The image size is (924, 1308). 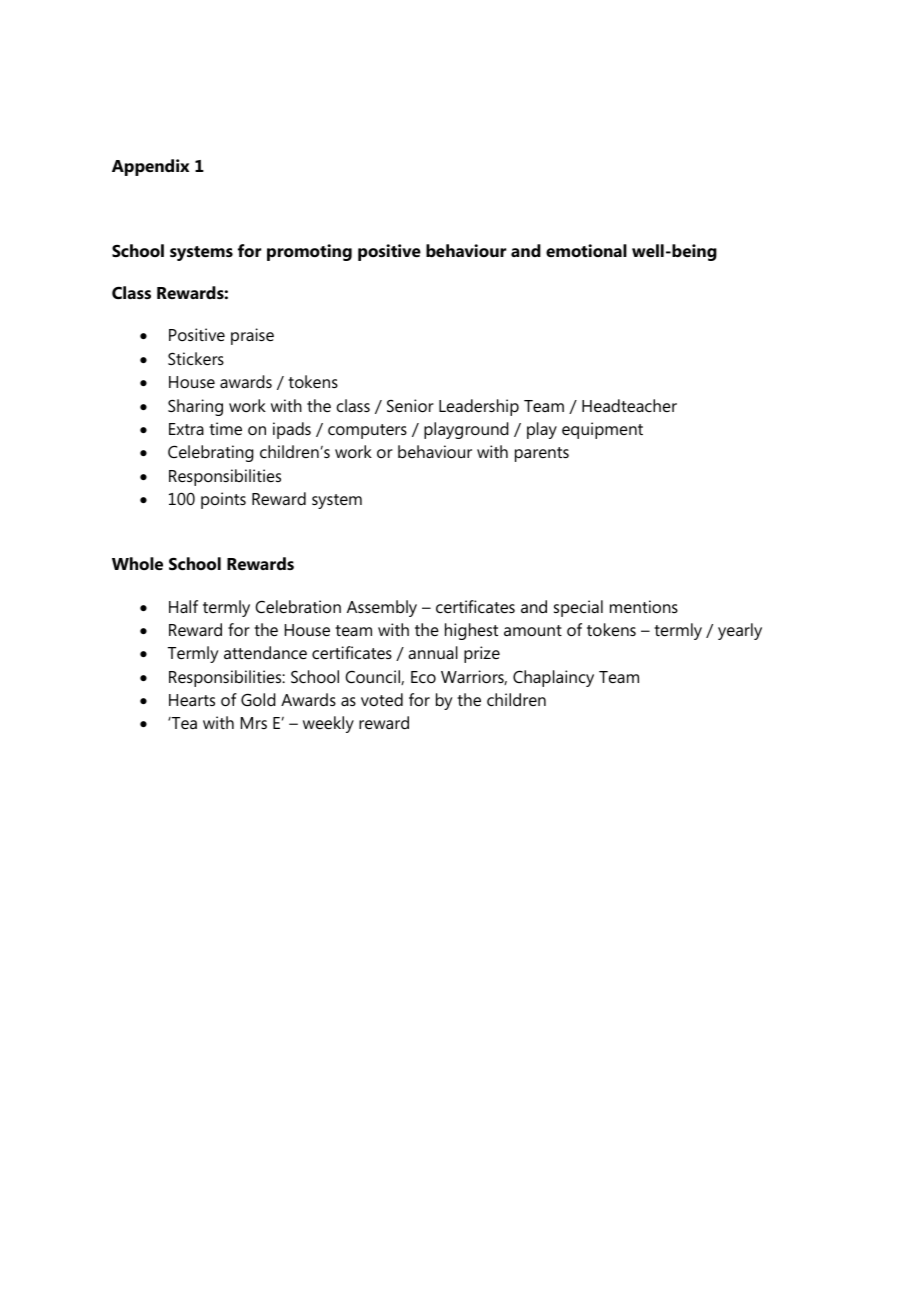 What do you see at coordinates (602, 430) in the screenshot?
I see `equipment` at bounding box center [602, 430].
